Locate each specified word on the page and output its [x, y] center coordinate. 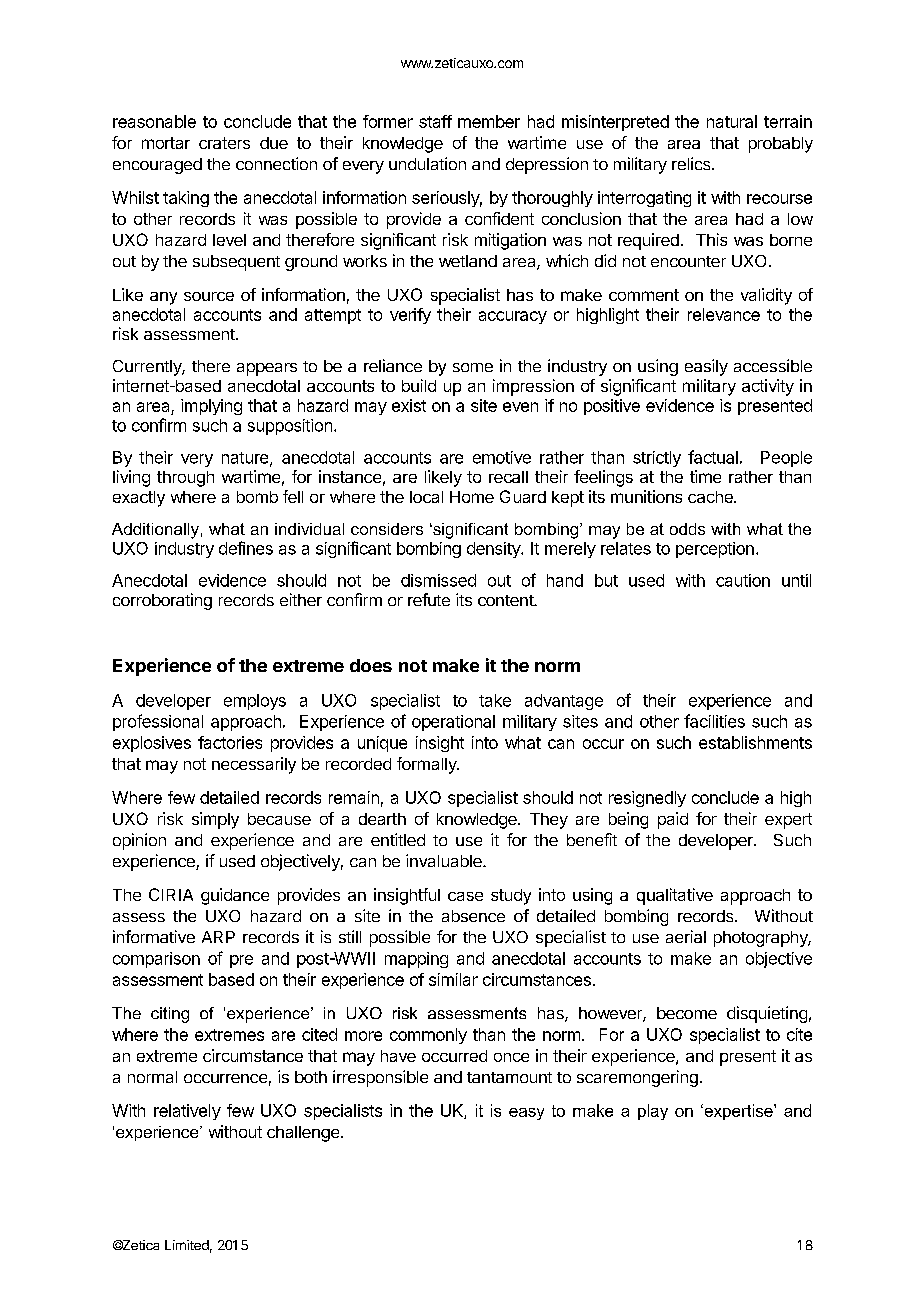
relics [692, 163]
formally [427, 765]
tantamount [509, 1077]
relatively [187, 1112]
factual [713, 457]
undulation [427, 163]
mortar [166, 143]
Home [472, 497]
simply [215, 820]
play [653, 1112]
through [185, 479]
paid [673, 820]
